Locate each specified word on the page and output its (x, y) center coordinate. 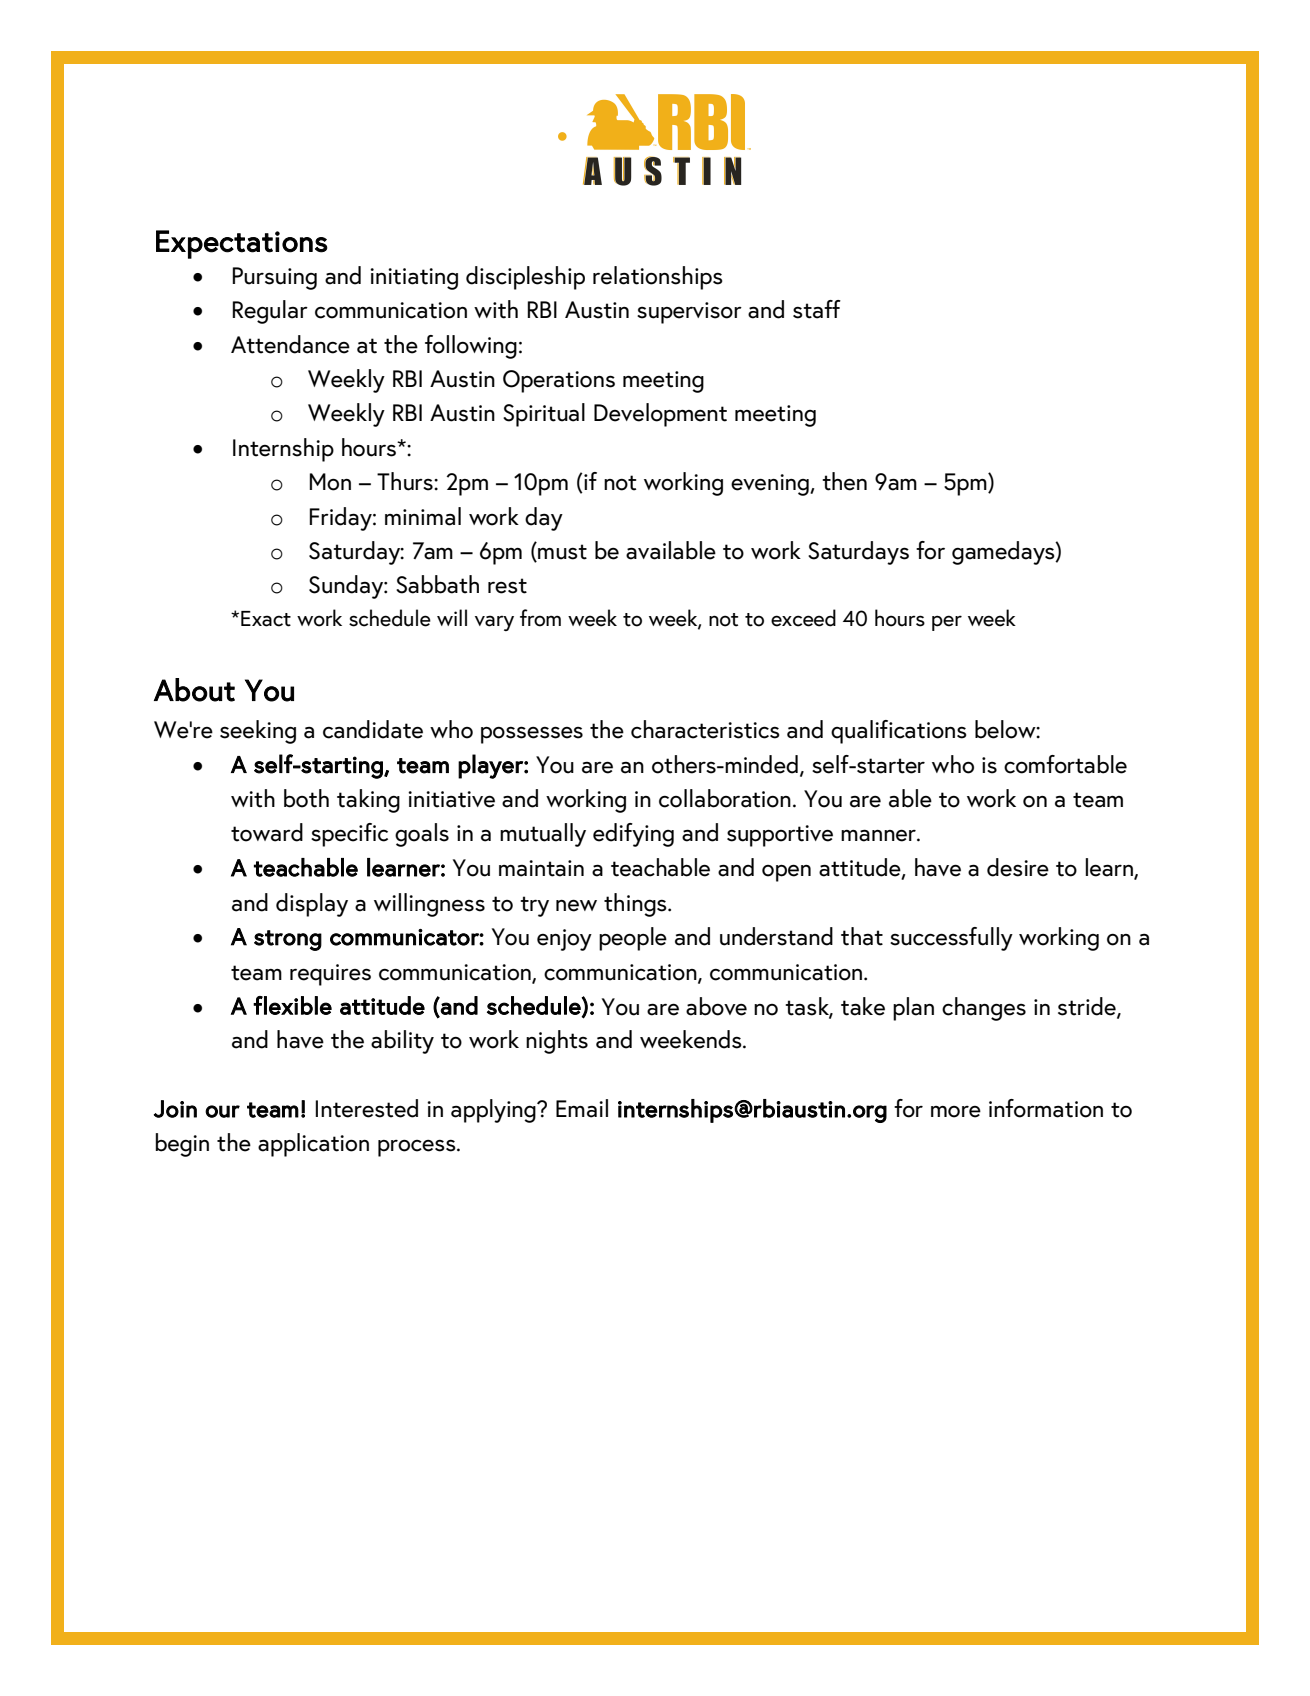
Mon (330, 482)
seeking (258, 732)
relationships (658, 278)
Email (582, 1108)
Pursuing (275, 278)
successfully (951, 939)
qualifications (899, 732)
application (313, 1145)
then (844, 481)
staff (817, 309)
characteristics (705, 729)
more (956, 1112)
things (636, 905)
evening (771, 485)
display (312, 905)
